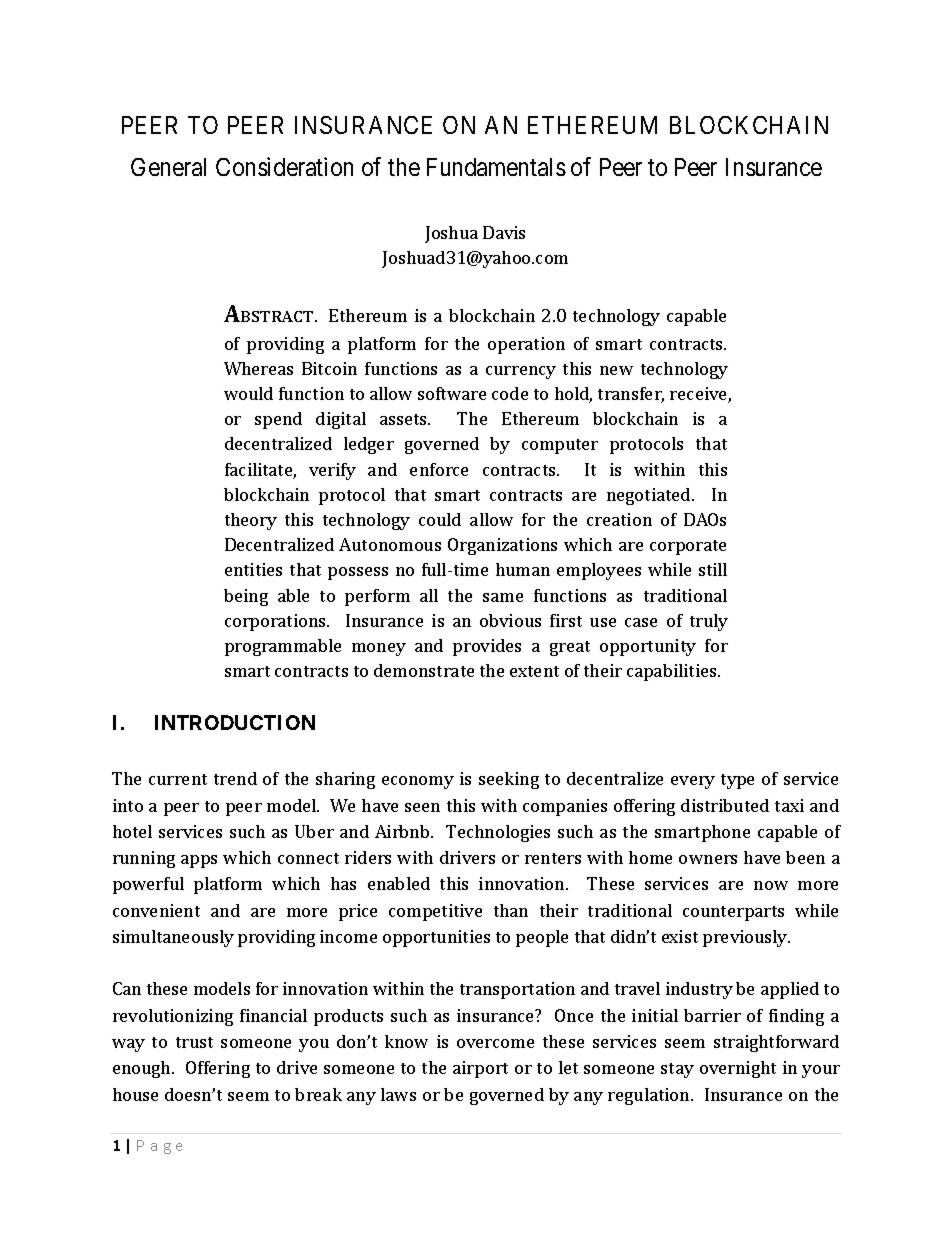 The width and height of the page is (952, 1233). Describe the element at coordinates (199, 861) in the page. I see `apps` at that location.
